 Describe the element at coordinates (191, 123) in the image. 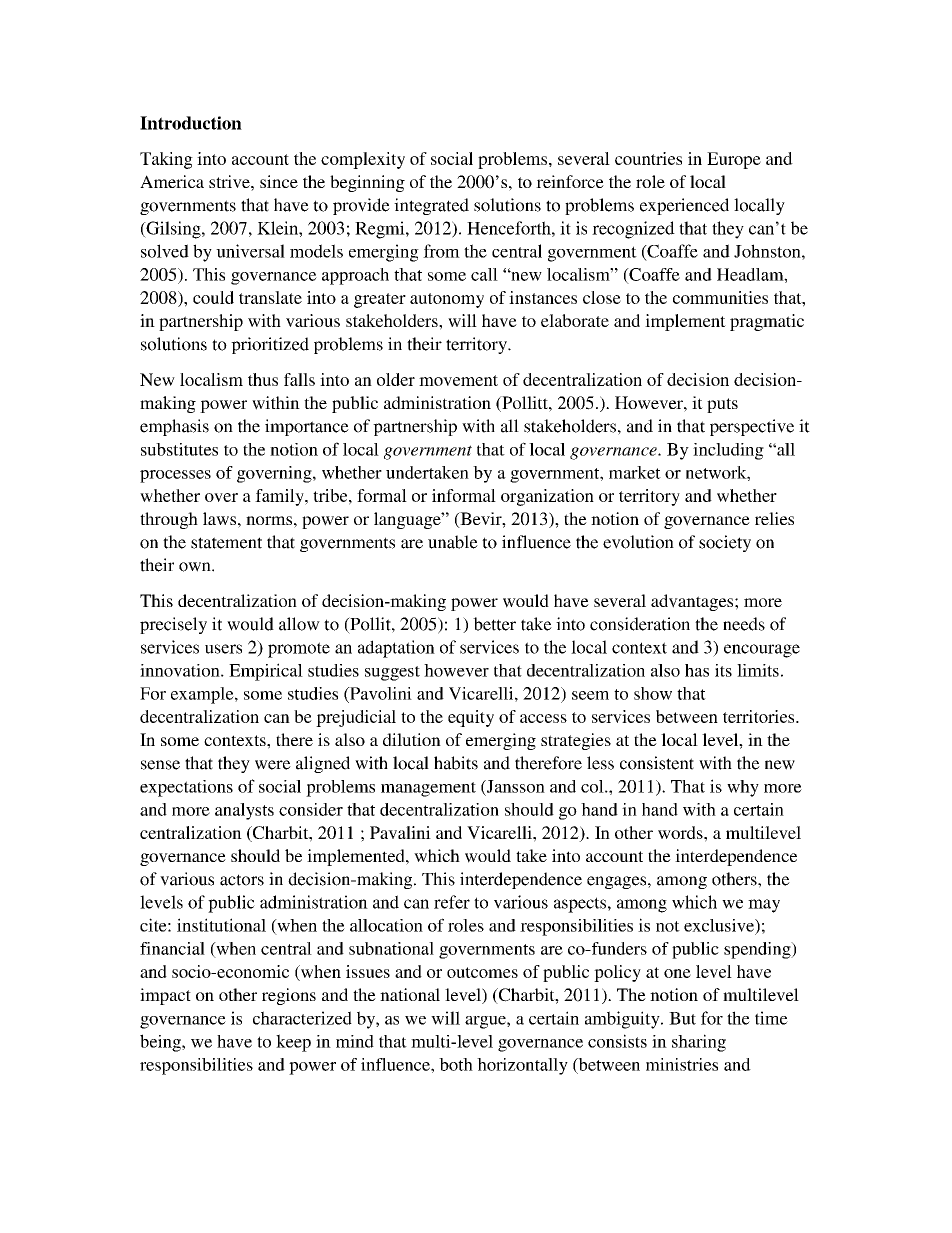

I see `Introduction` at that location.
